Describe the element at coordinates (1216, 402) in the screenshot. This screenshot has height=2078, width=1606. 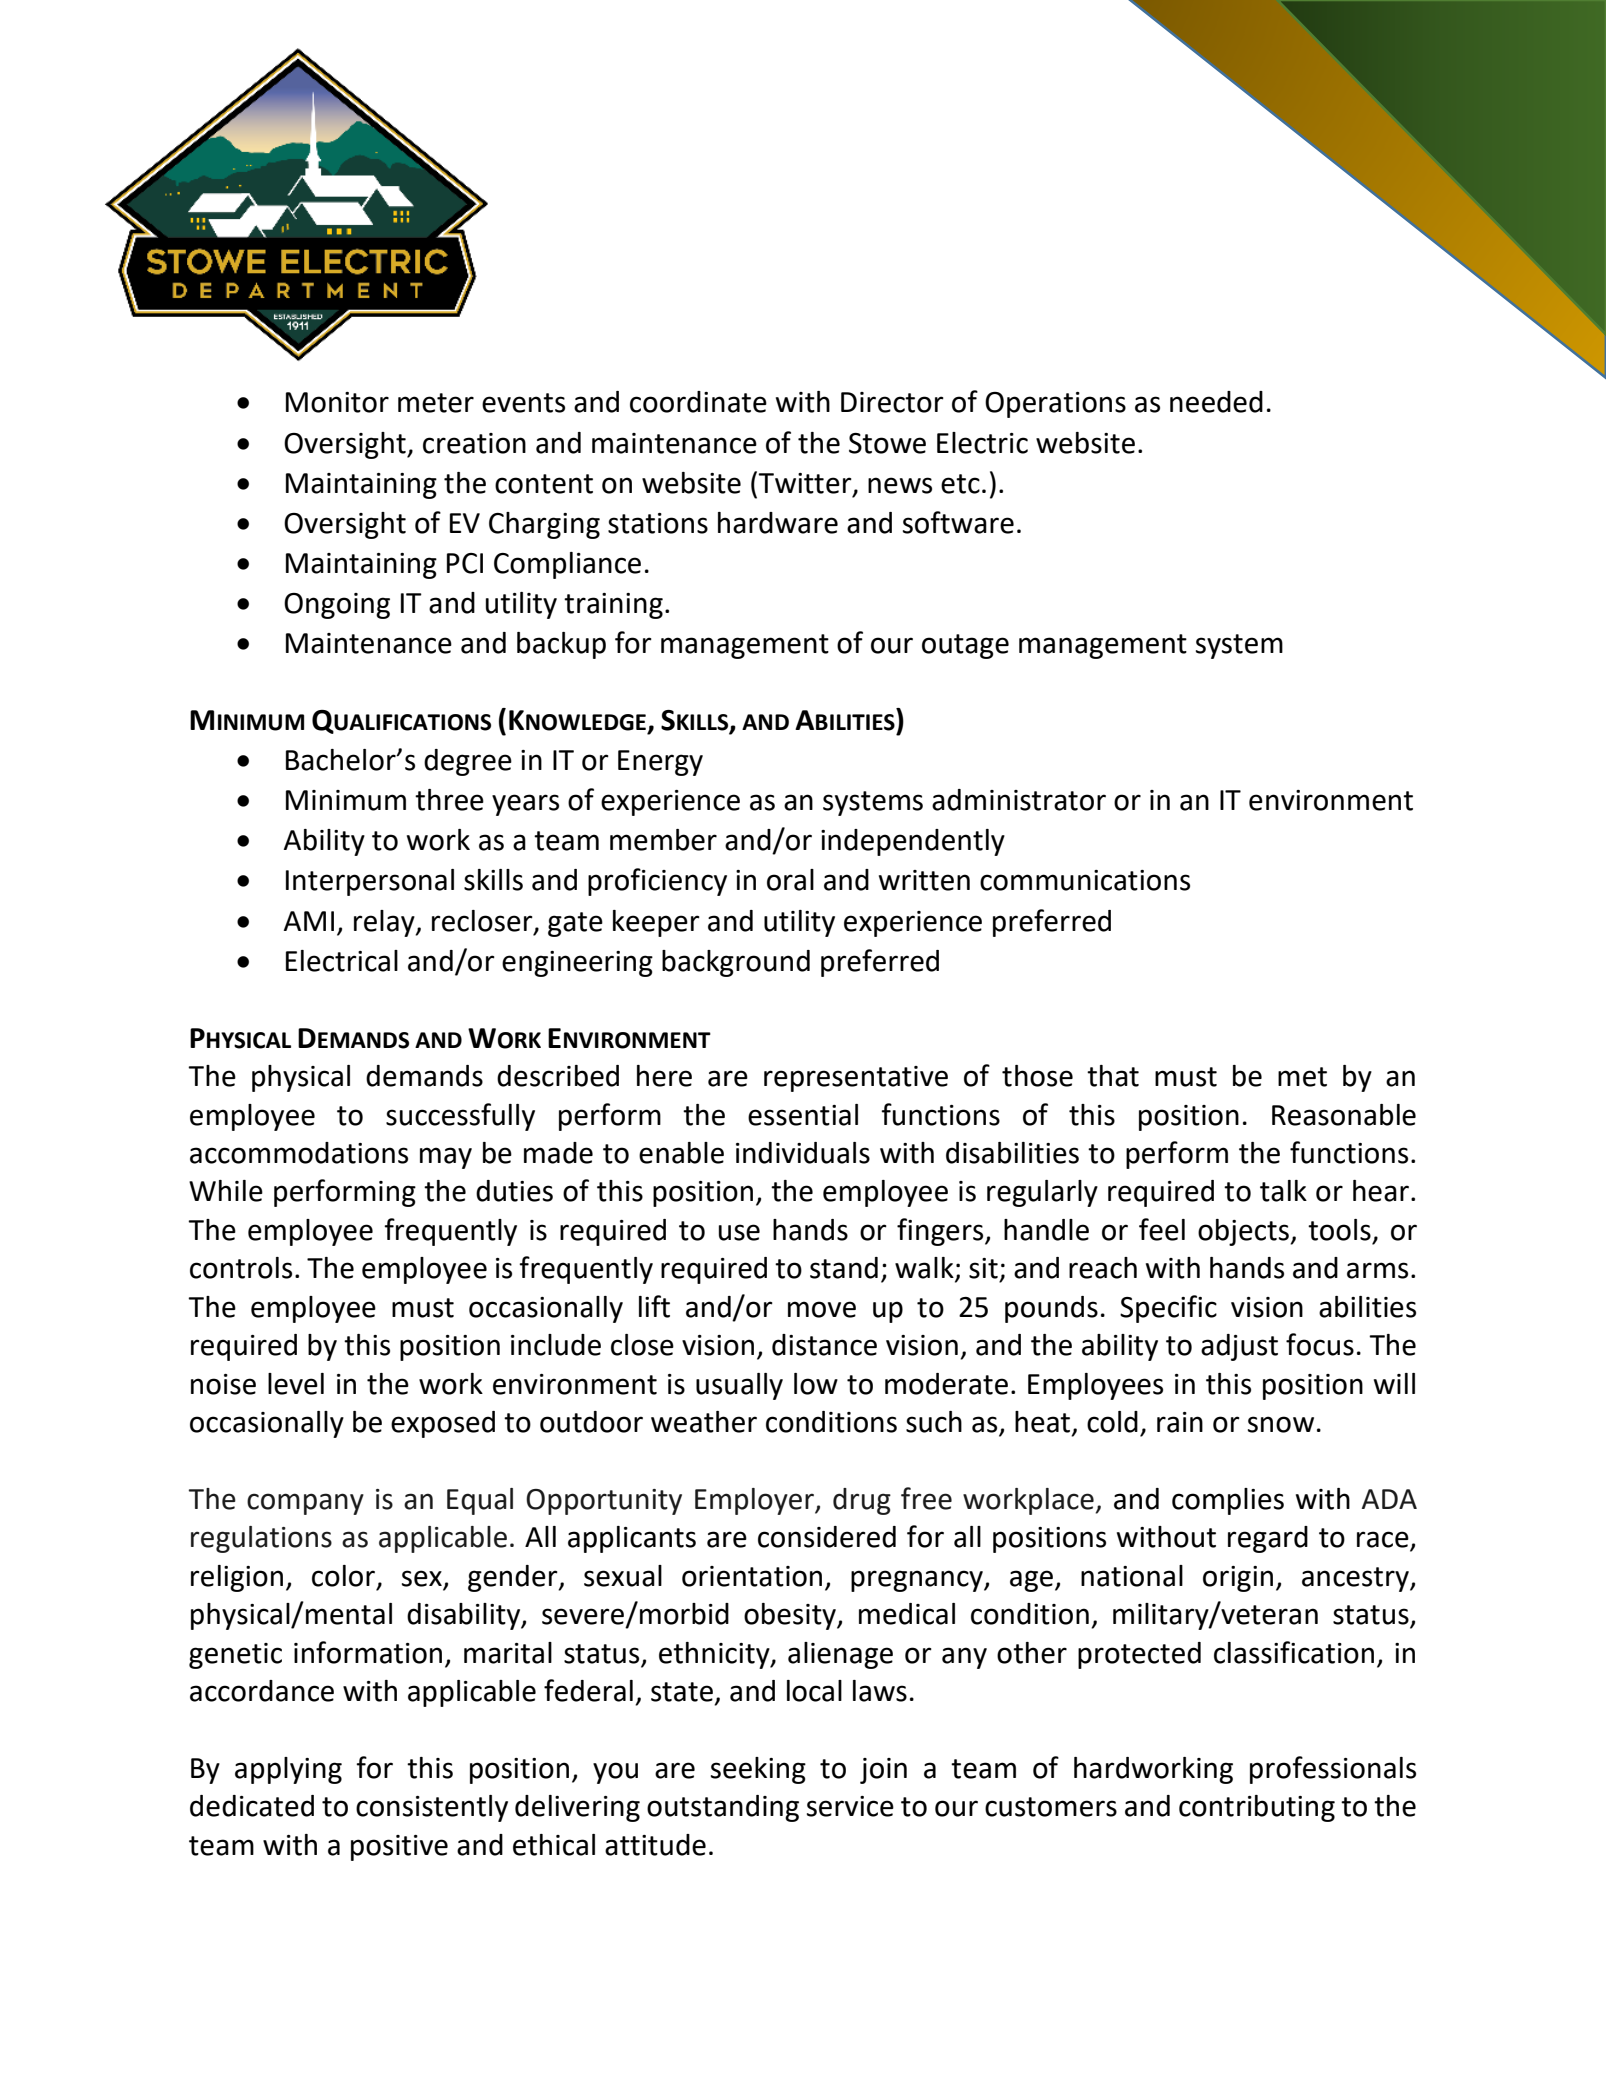
I see `needed` at that location.
